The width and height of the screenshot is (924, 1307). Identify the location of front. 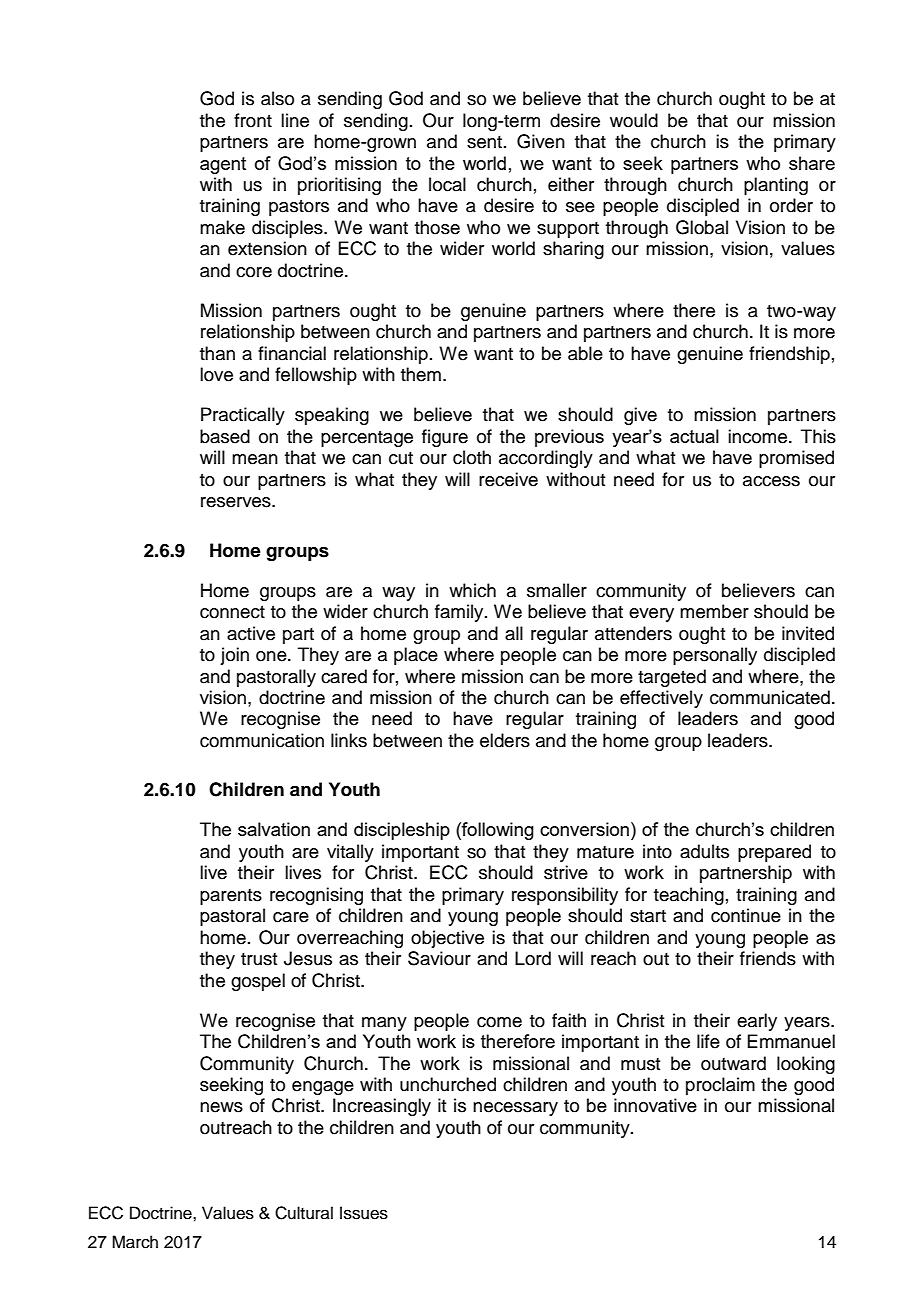
(253, 120).
